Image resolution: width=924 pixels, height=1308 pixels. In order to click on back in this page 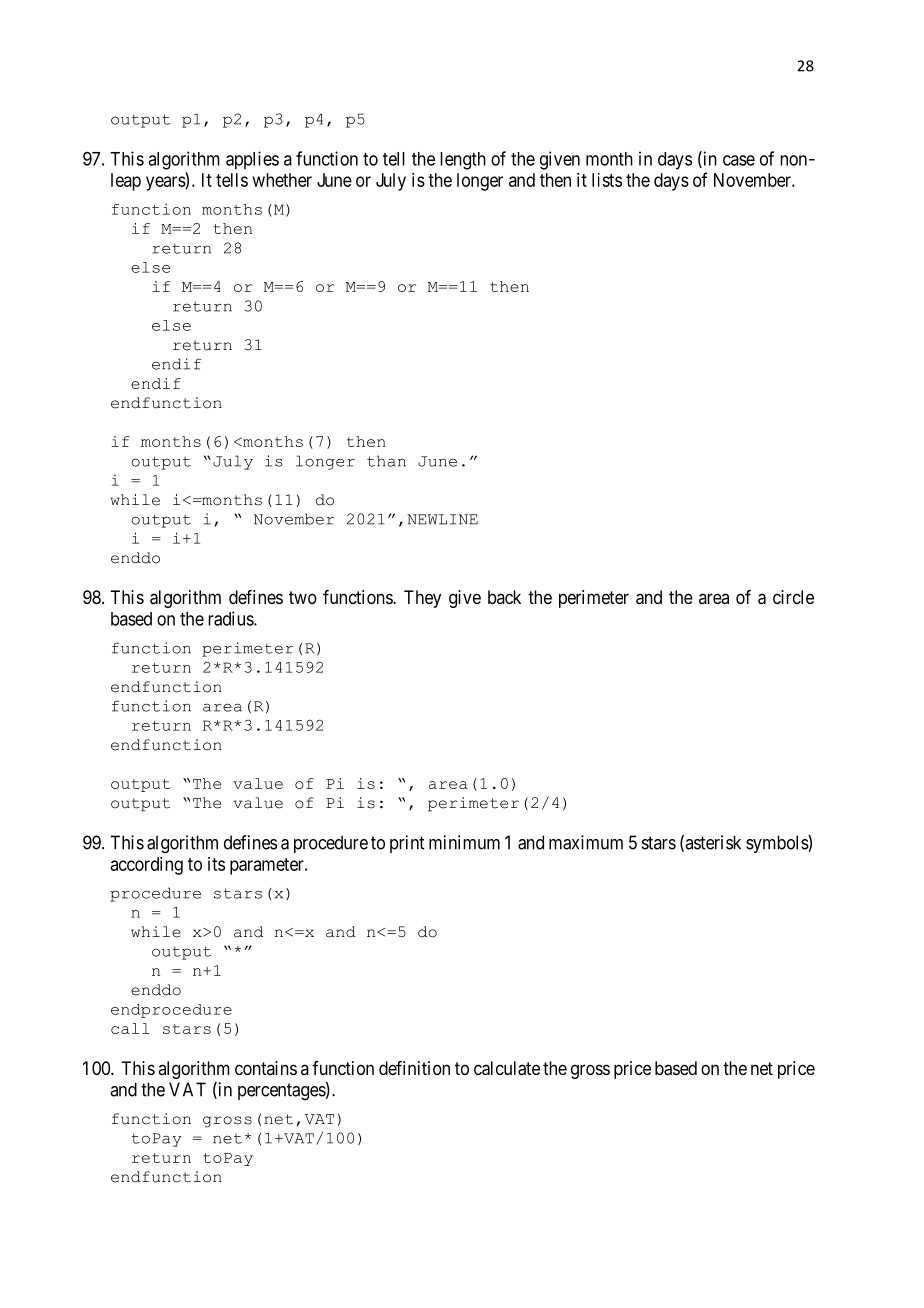, I will do `click(504, 597)`.
